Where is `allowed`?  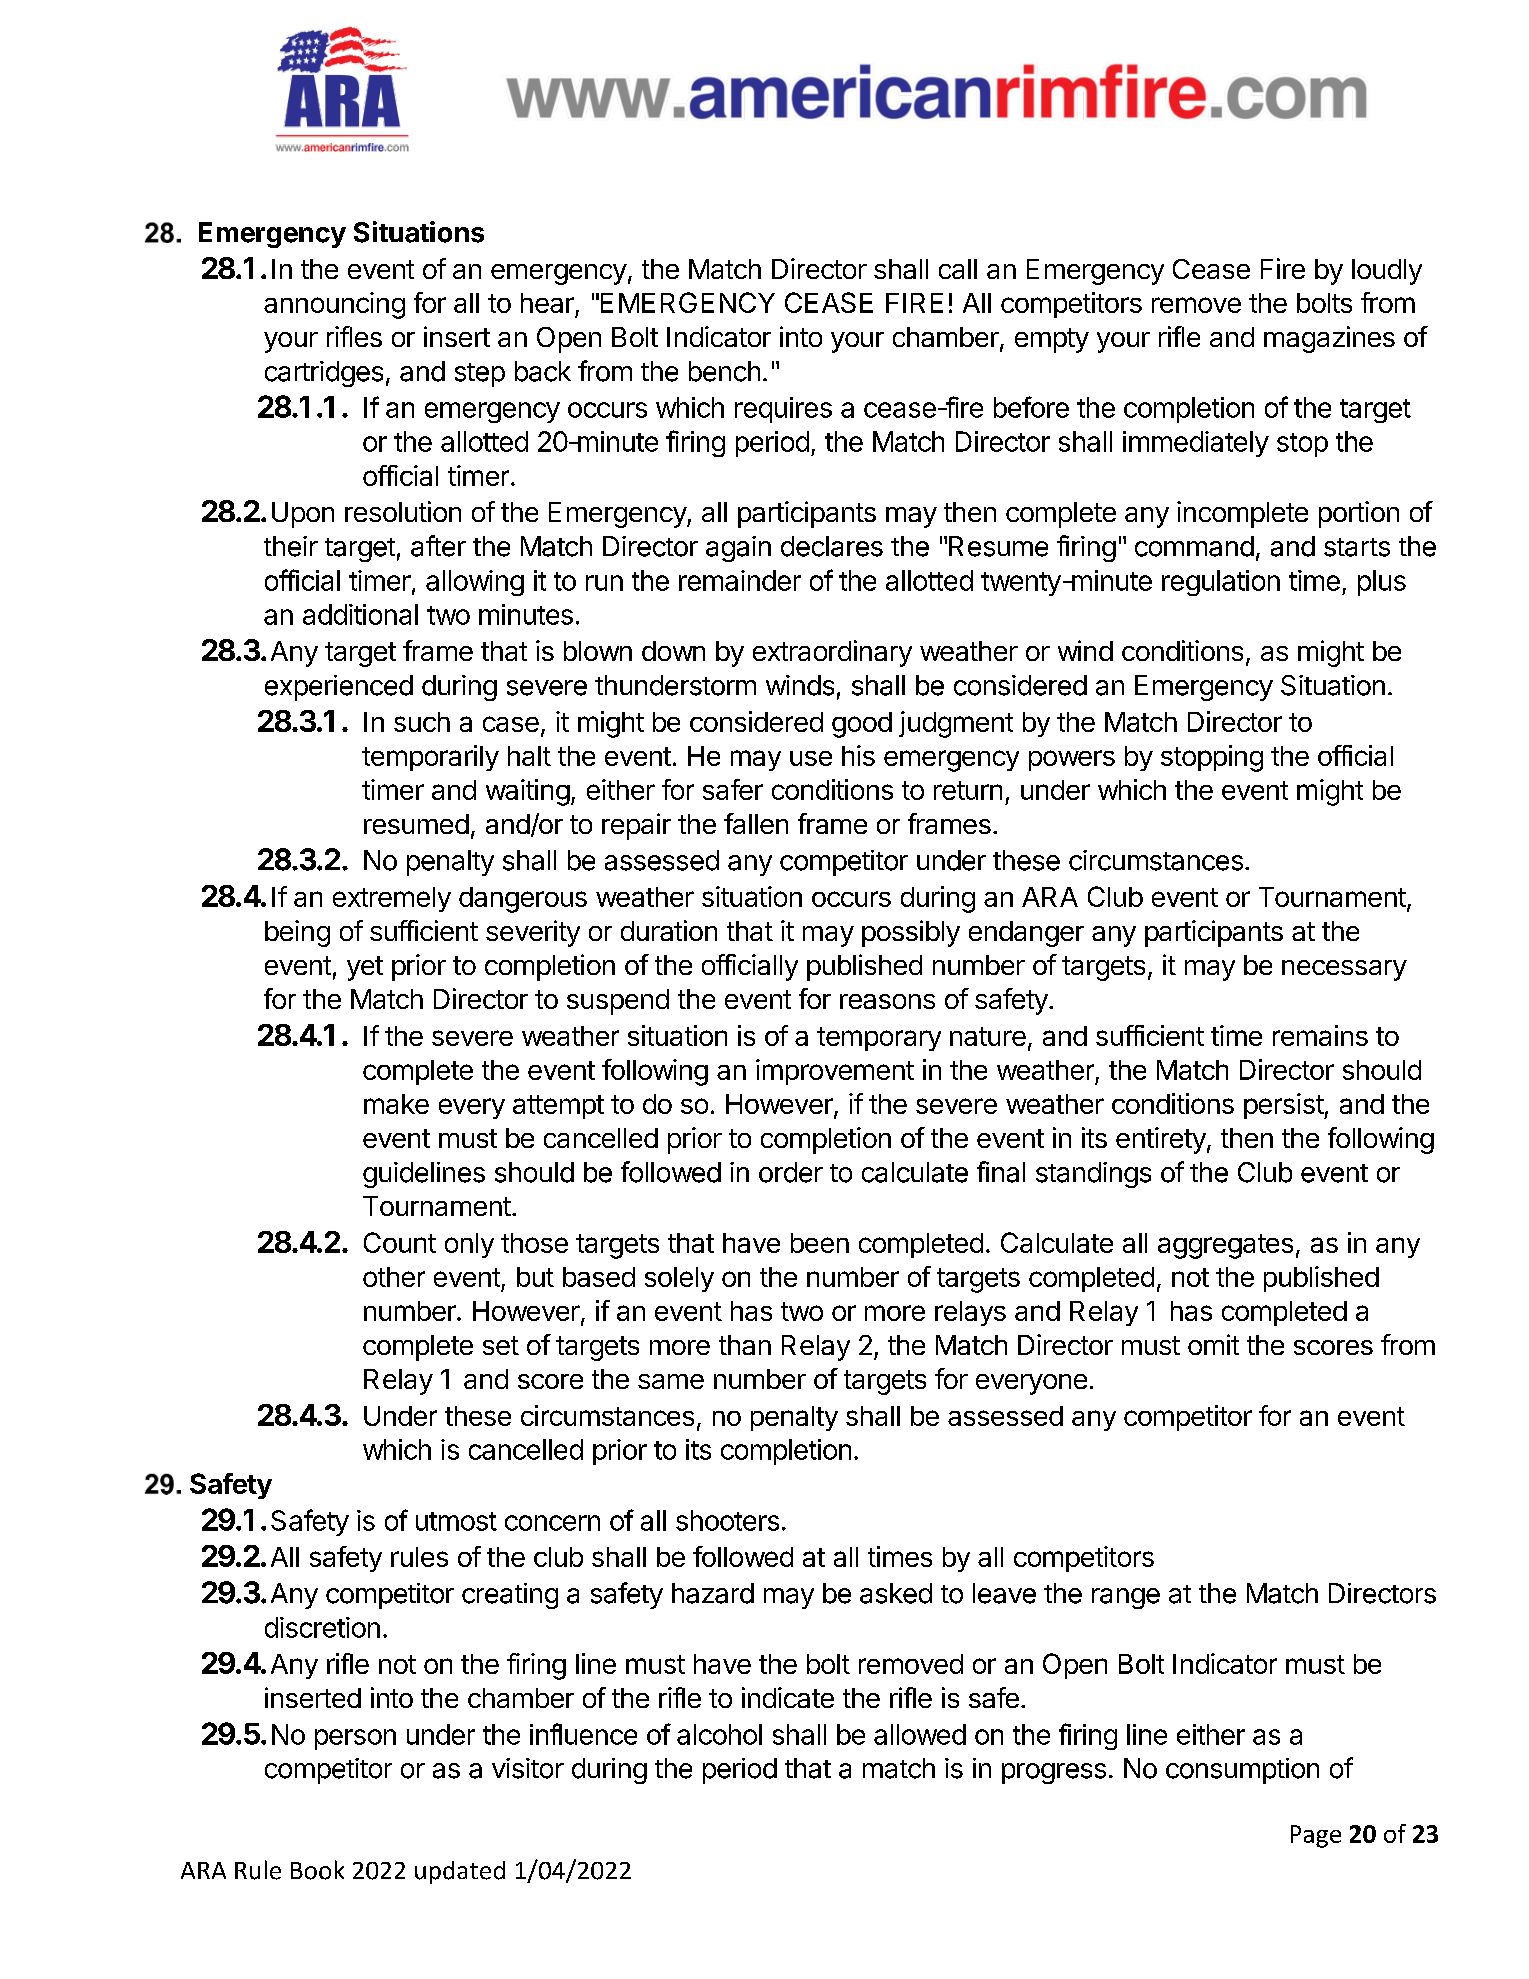 allowed is located at coordinates (920, 1734).
